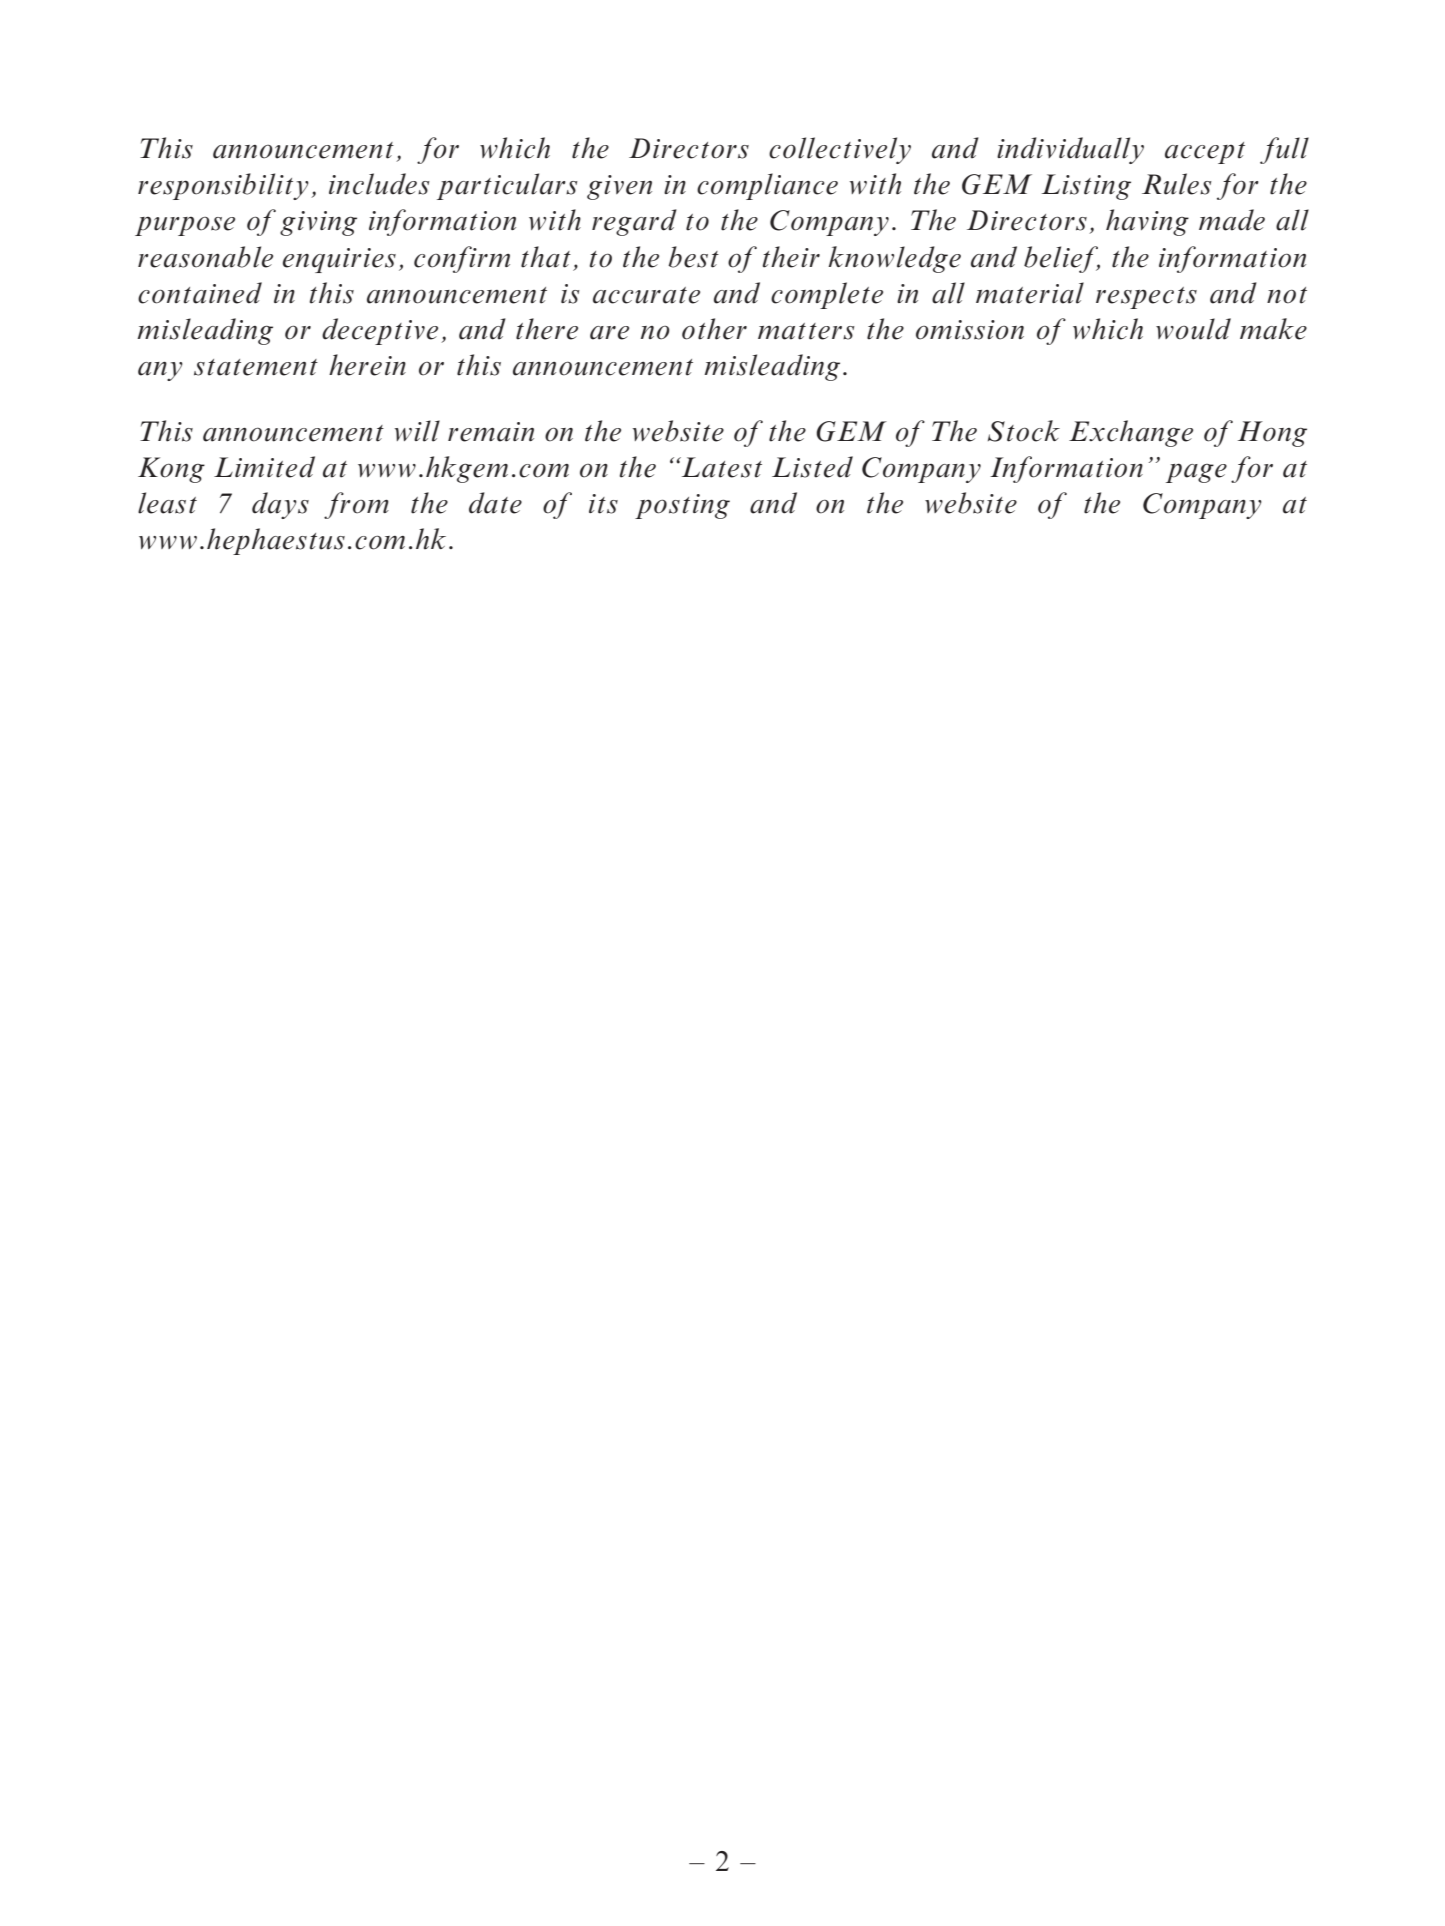 This document has height=1926, width=1445. I want to click on posting, so click(682, 506).
